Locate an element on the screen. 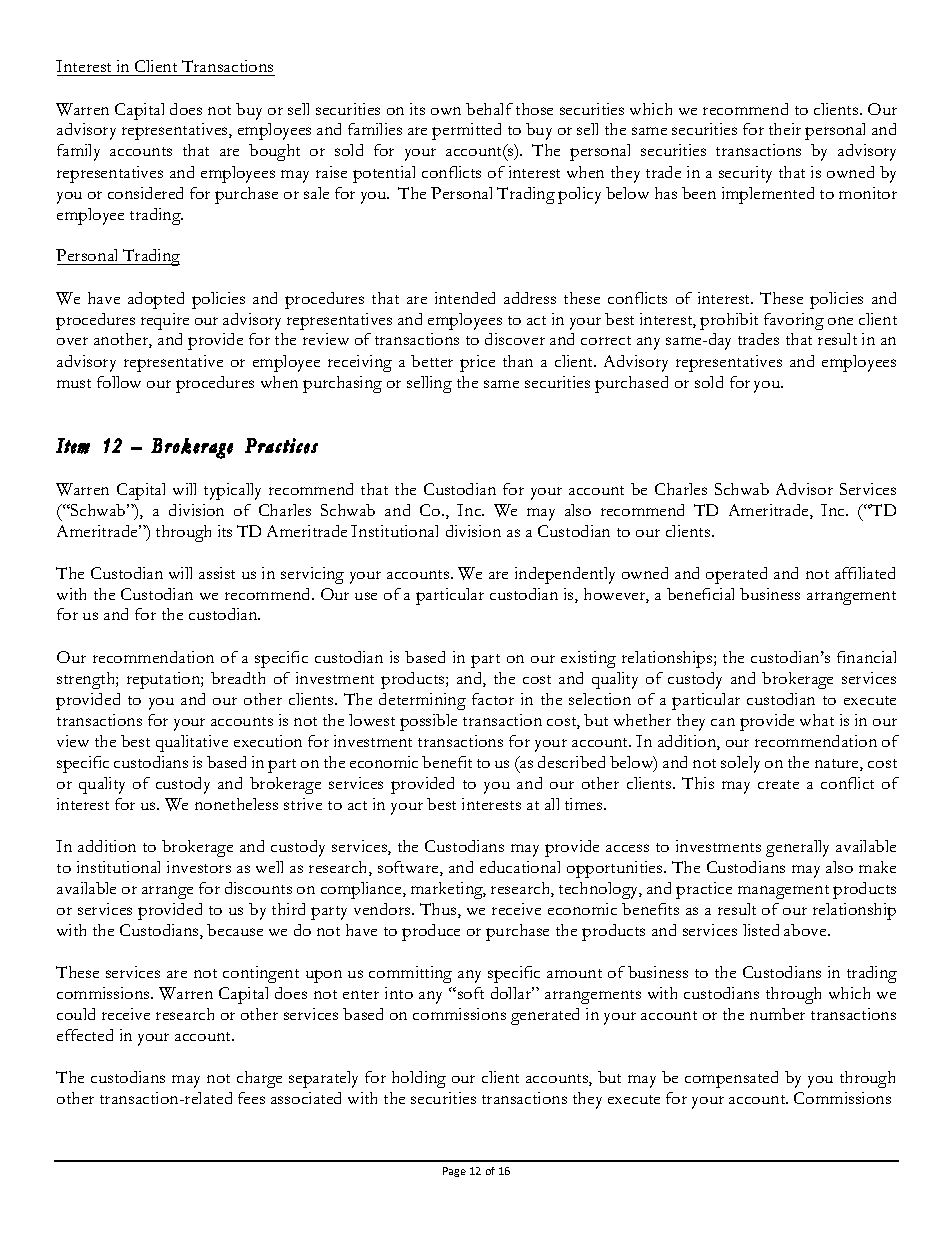 The height and width of the screenshot is (1233, 952). what is located at coordinates (817, 720).
